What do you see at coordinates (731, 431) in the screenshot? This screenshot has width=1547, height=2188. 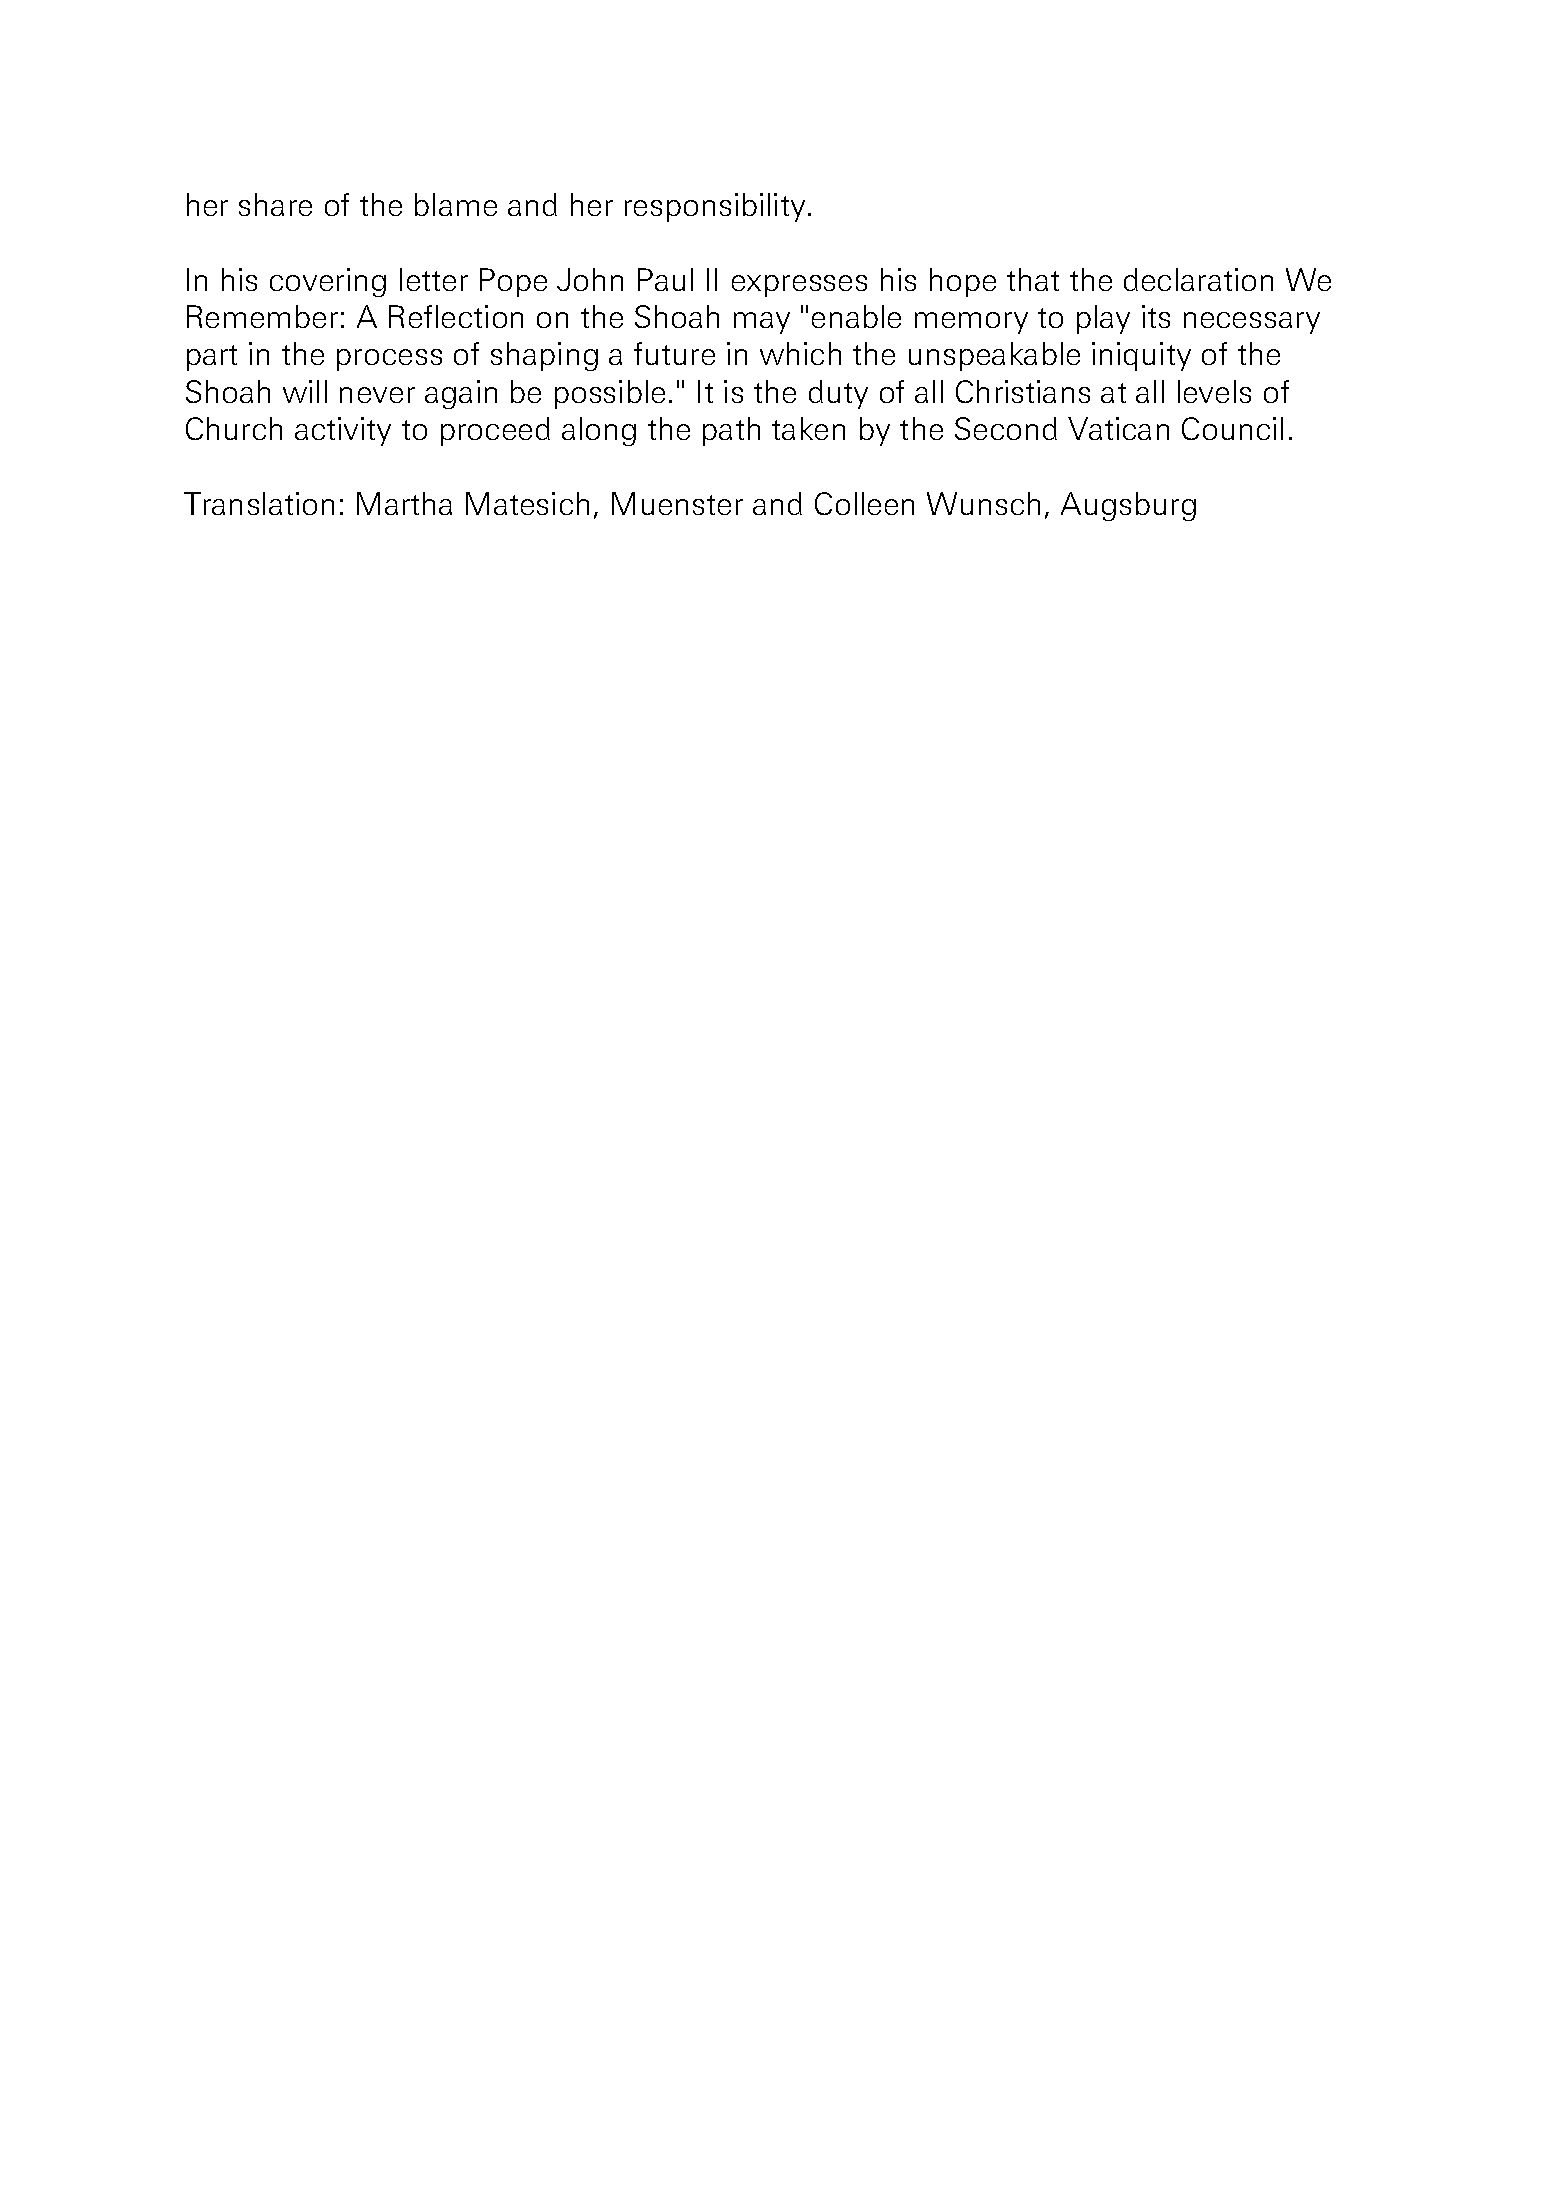 I see `path` at bounding box center [731, 431].
